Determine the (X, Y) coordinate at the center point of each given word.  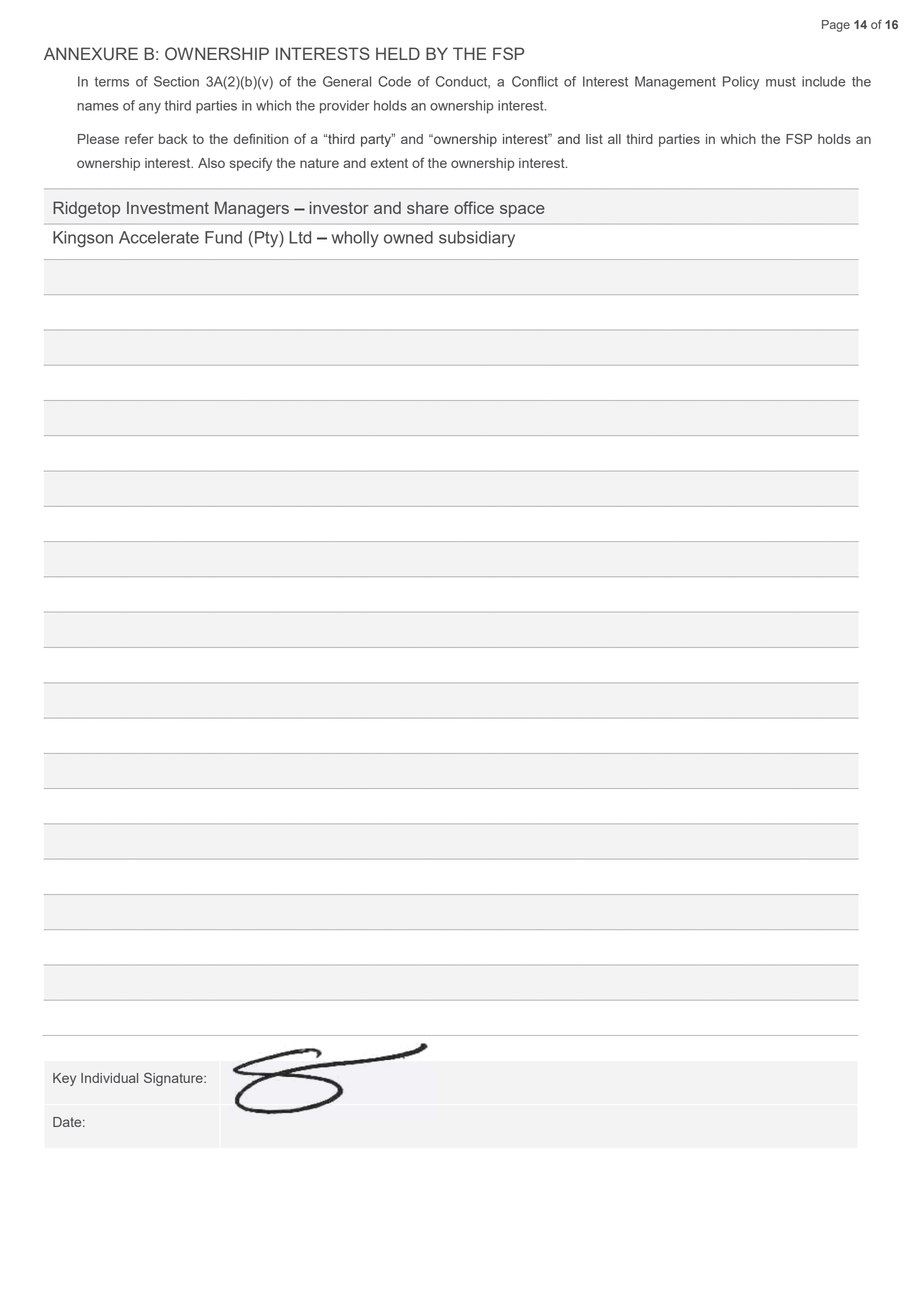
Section (176, 81)
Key (64, 1079)
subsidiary (477, 239)
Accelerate (159, 237)
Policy (741, 83)
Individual (109, 1078)
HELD (398, 53)
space (522, 211)
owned (408, 237)
